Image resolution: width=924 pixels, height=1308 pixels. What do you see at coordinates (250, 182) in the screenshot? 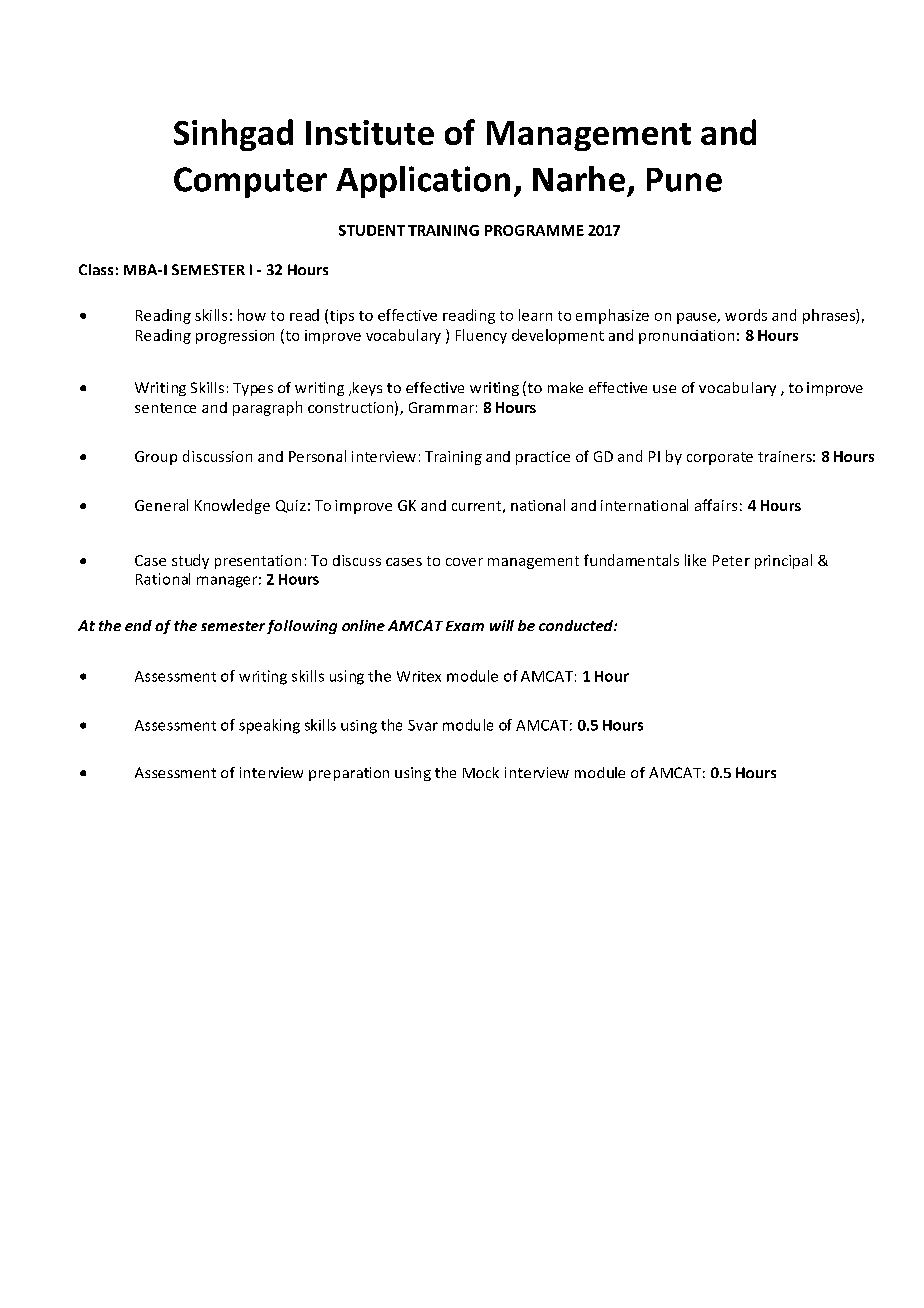
I see `Computer` at bounding box center [250, 182].
